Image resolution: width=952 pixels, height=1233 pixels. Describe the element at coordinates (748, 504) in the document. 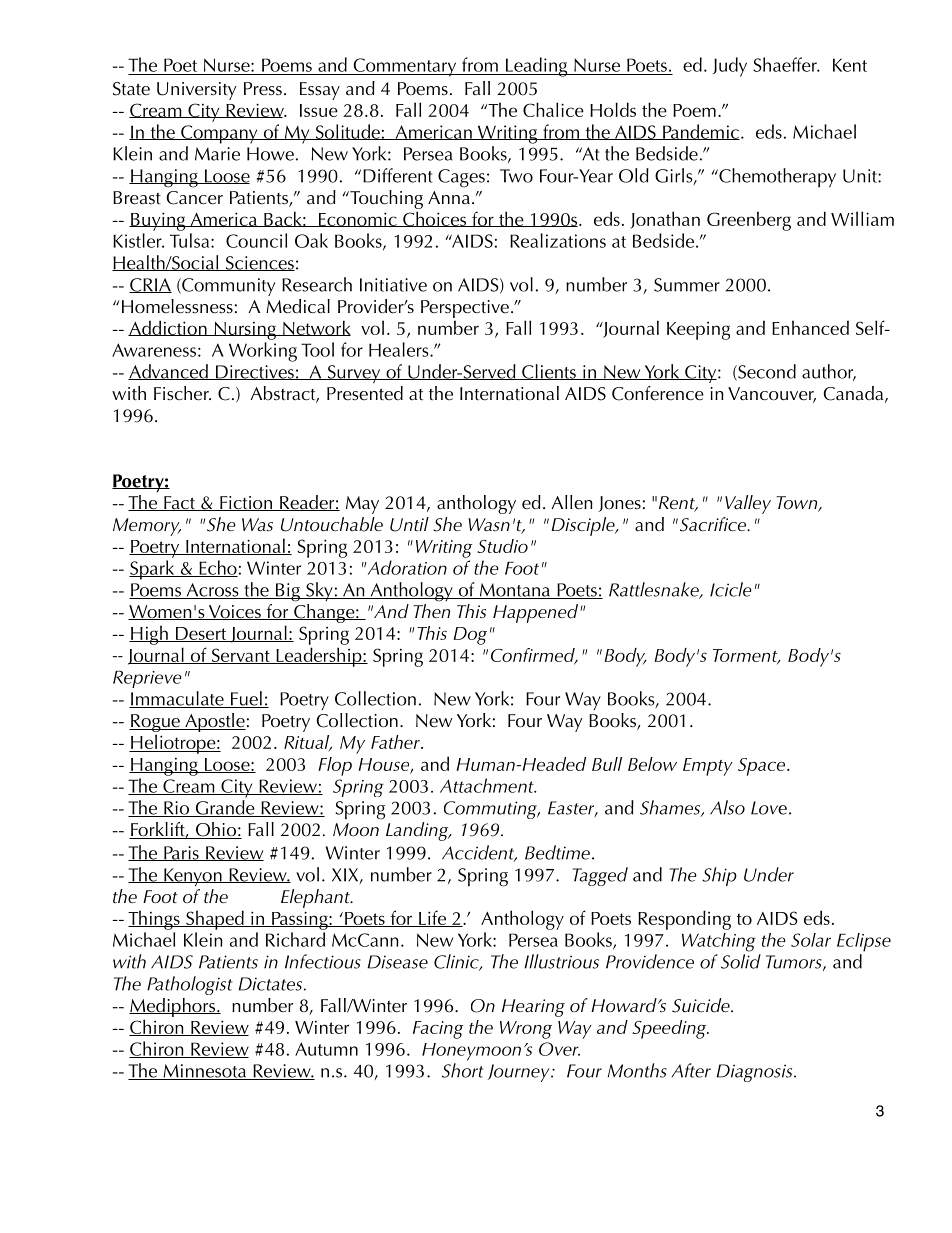

I see `Valley` at that location.
